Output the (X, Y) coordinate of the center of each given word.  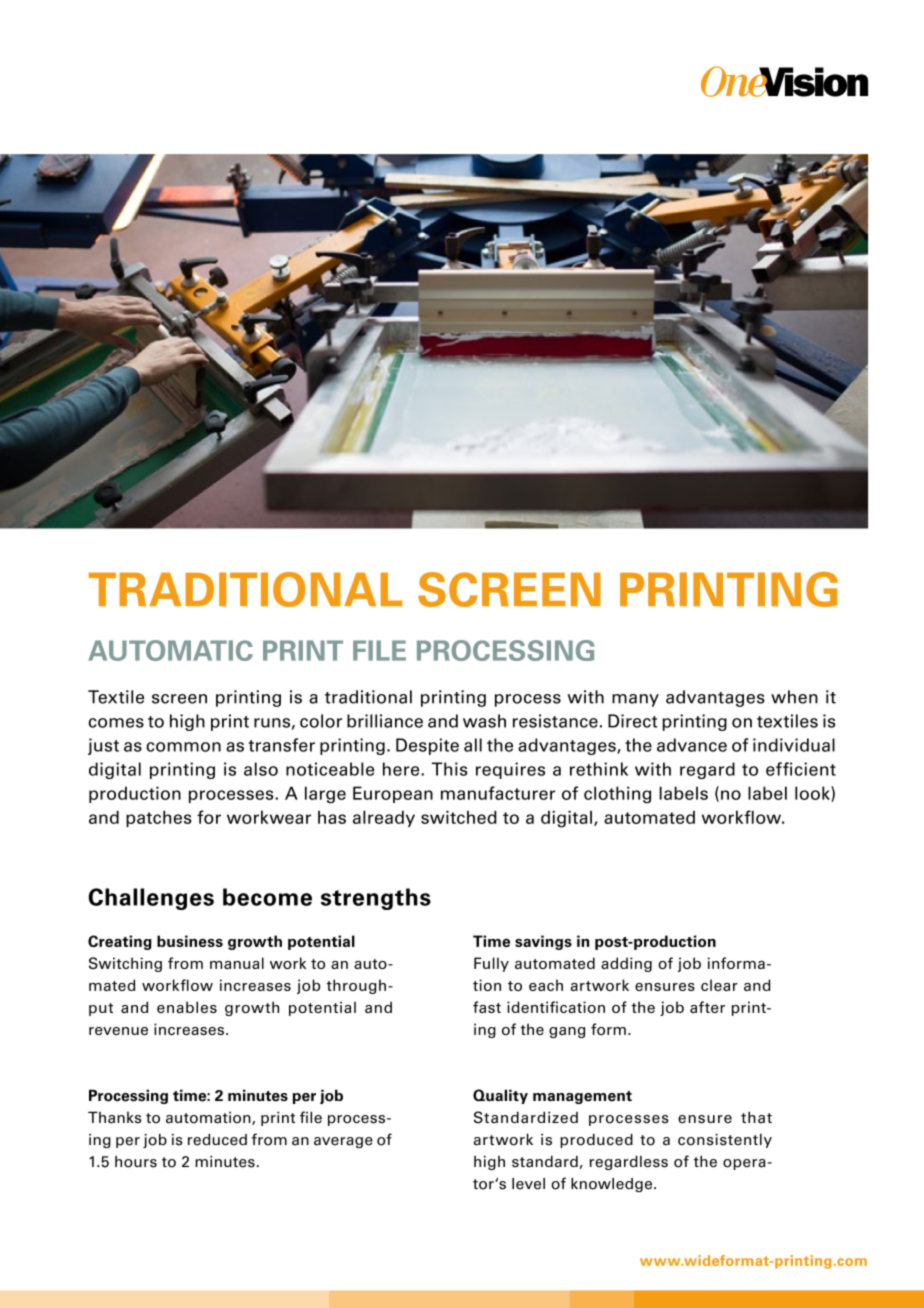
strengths (376, 899)
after (707, 1007)
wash (484, 721)
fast (487, 1007)
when (794, 697)
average (343, 1142)
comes (116, 723)
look (813, 794)
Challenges (151, 899)
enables (187, 1007)
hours (136, 1162)
